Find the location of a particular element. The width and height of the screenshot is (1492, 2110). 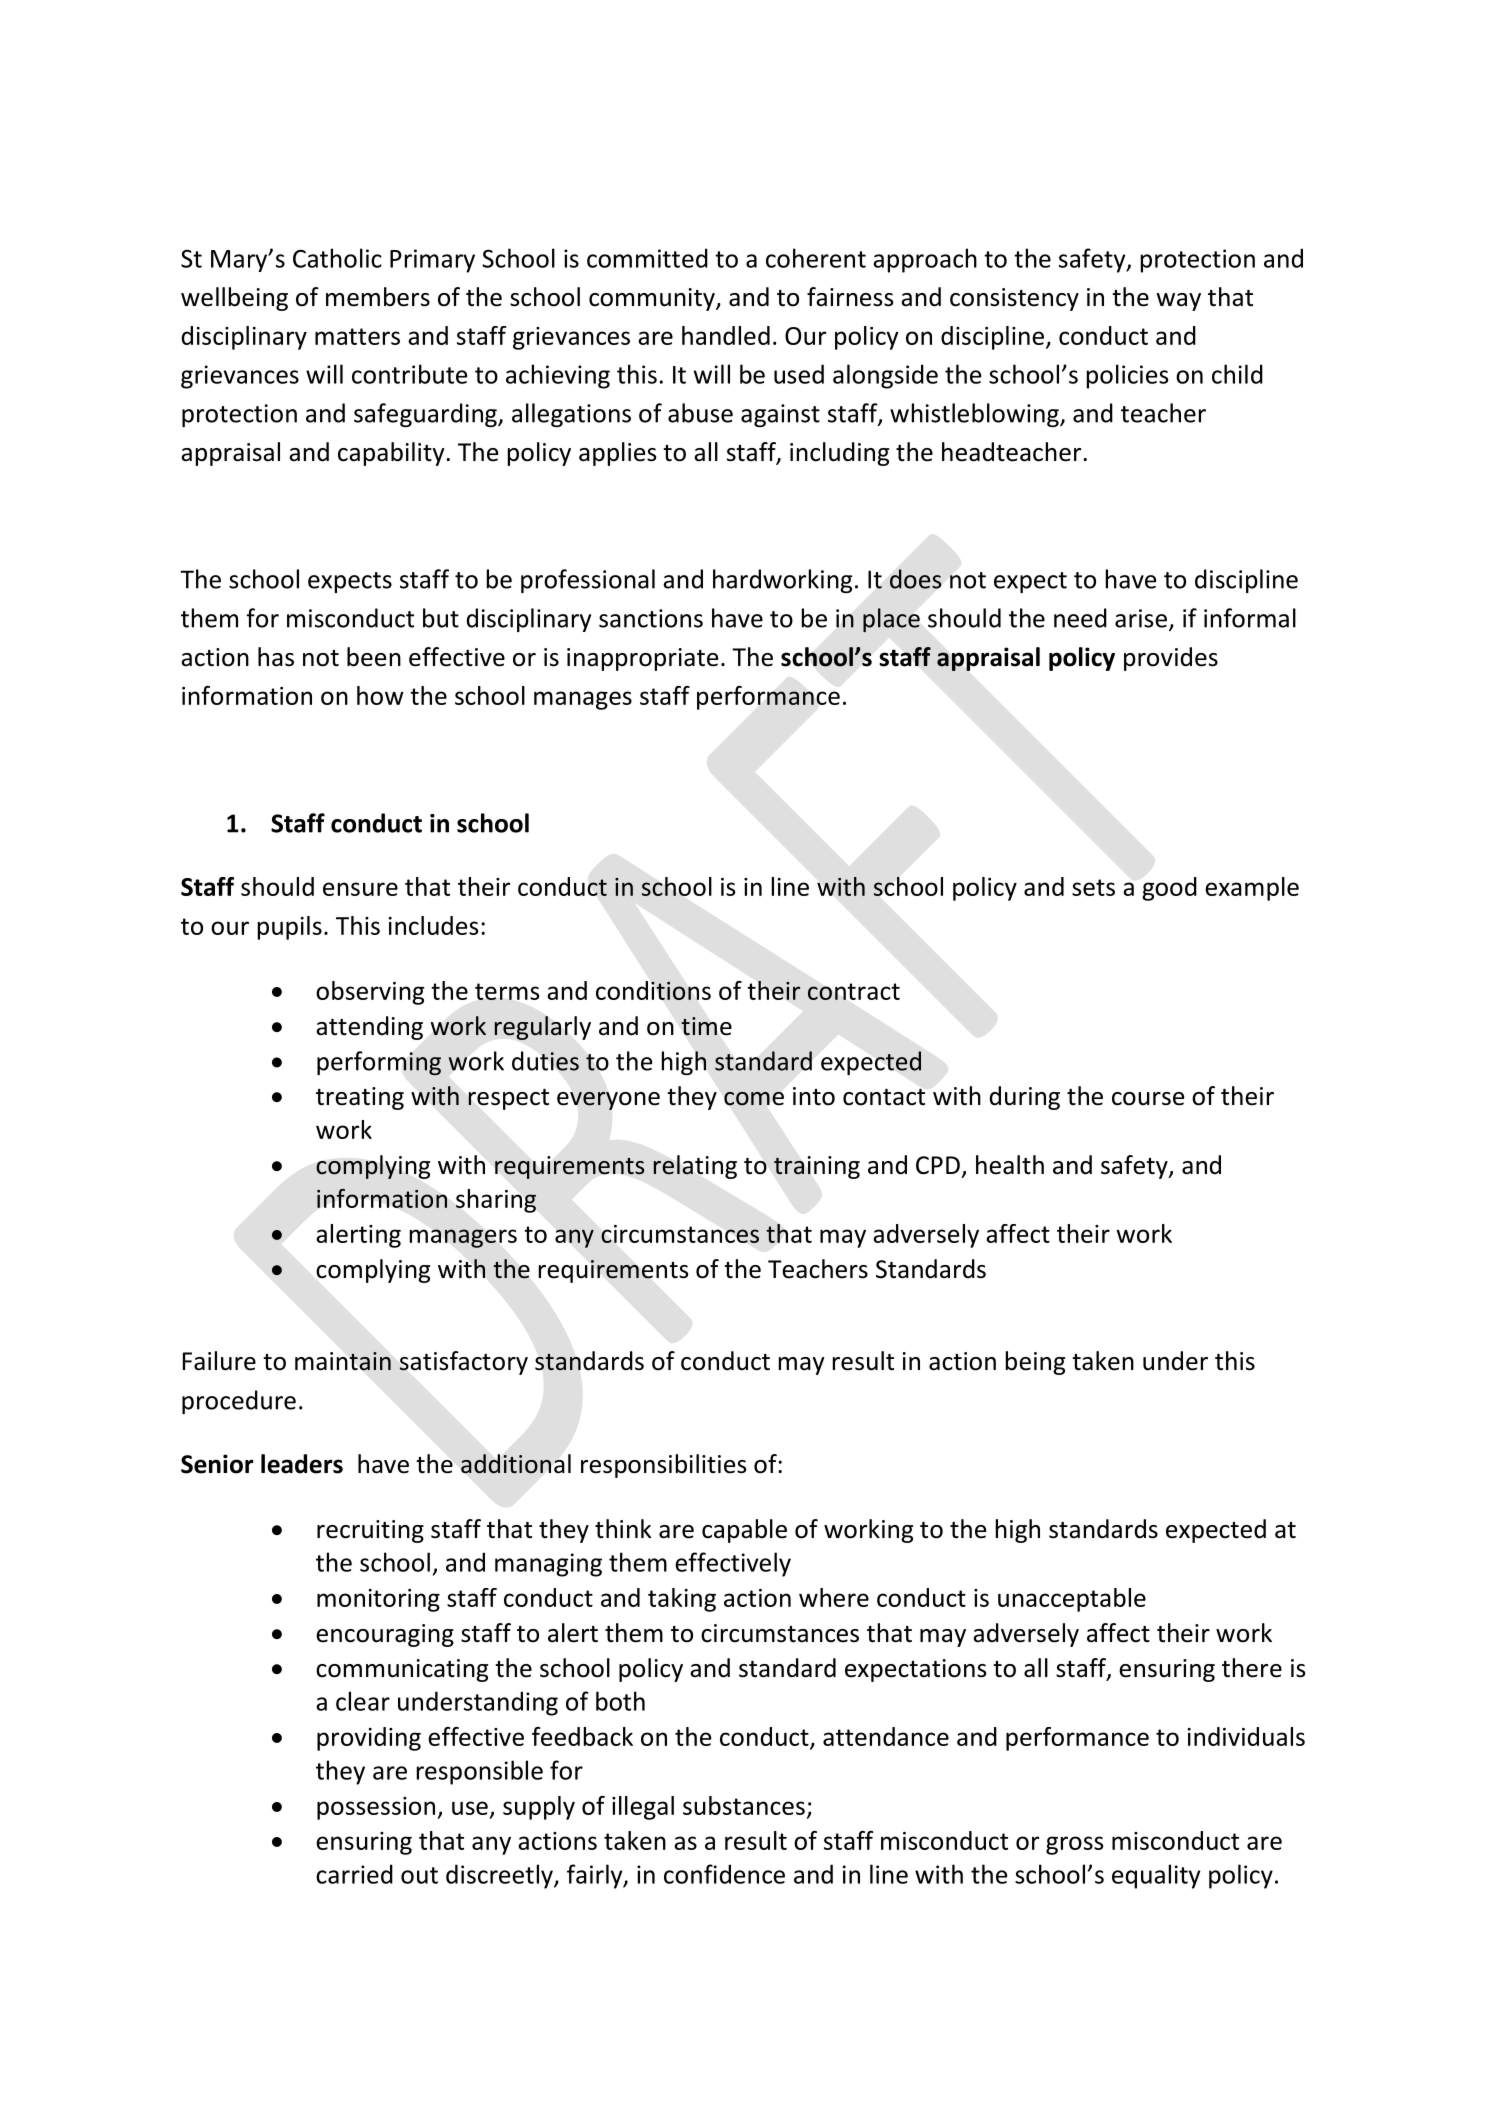

conditions is located at coordinates (653, 990).
